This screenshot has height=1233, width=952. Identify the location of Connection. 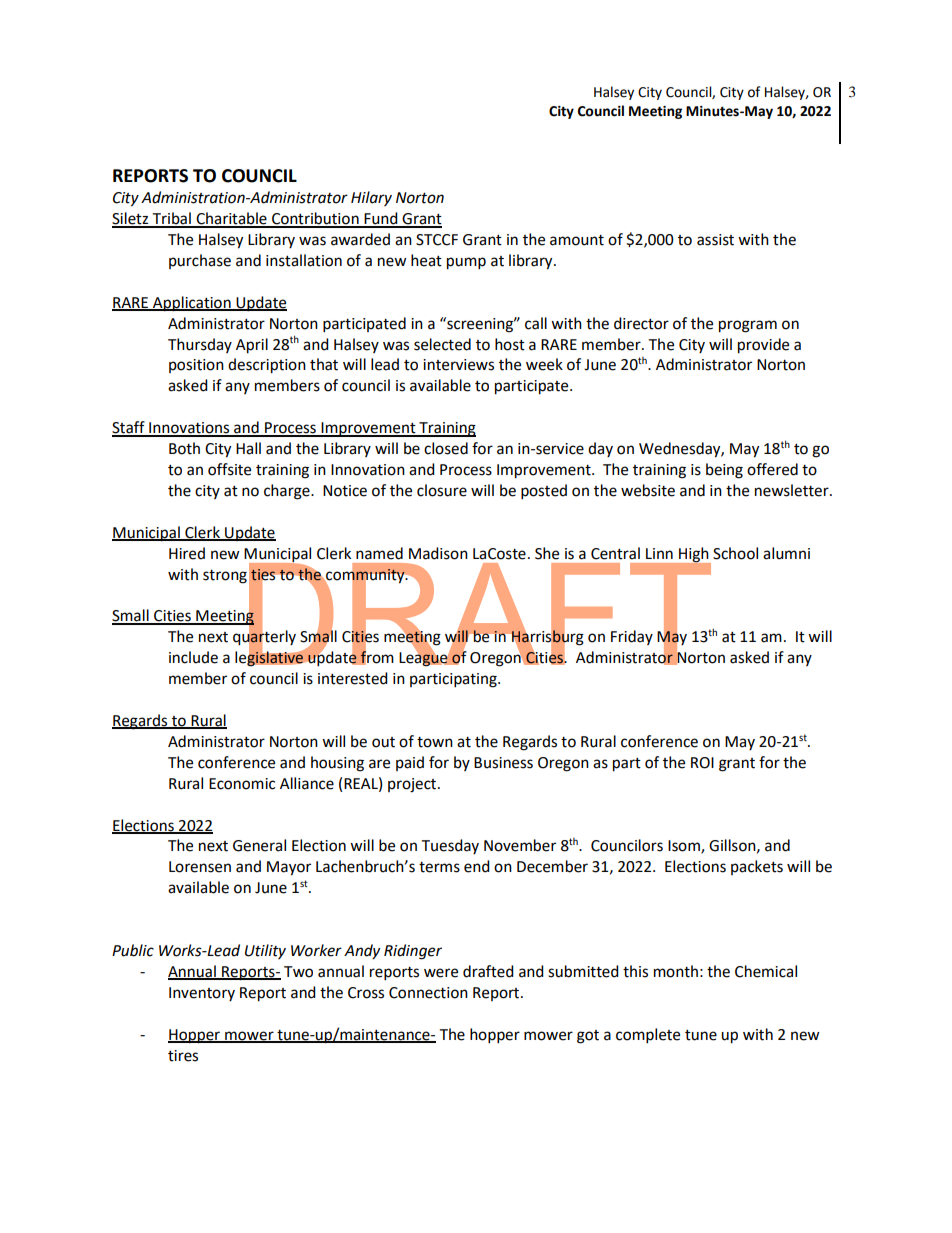
(428, 993).
